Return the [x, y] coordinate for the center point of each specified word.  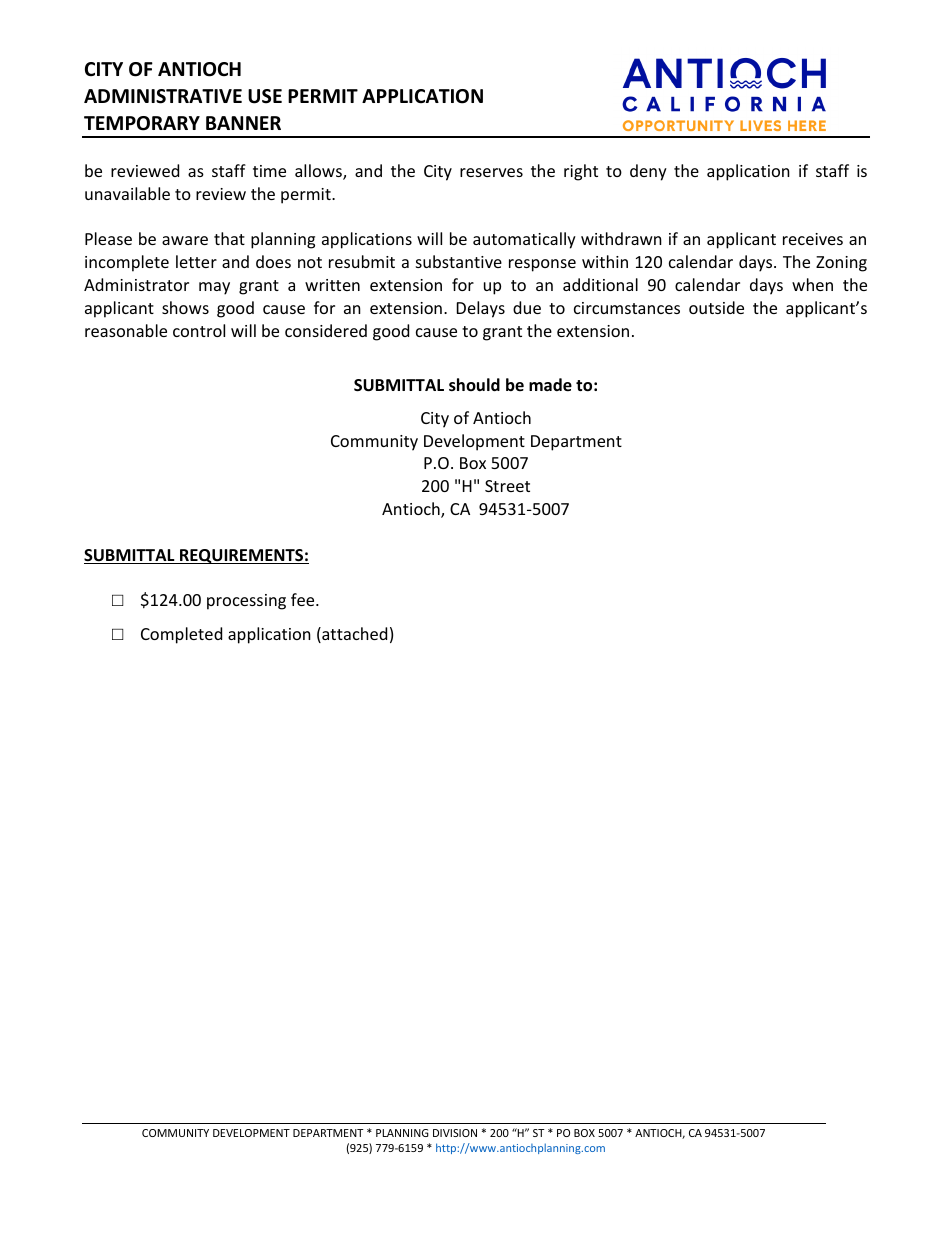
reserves [491, 172]
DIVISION [455, 1133]
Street [507, 486]
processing [246, 602]
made [550, 385]
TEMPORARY [142, 123]
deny [648, 172]
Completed [181, 635]
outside [716, 307]
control [199, 330]
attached [353, 635]
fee [304, 599]
